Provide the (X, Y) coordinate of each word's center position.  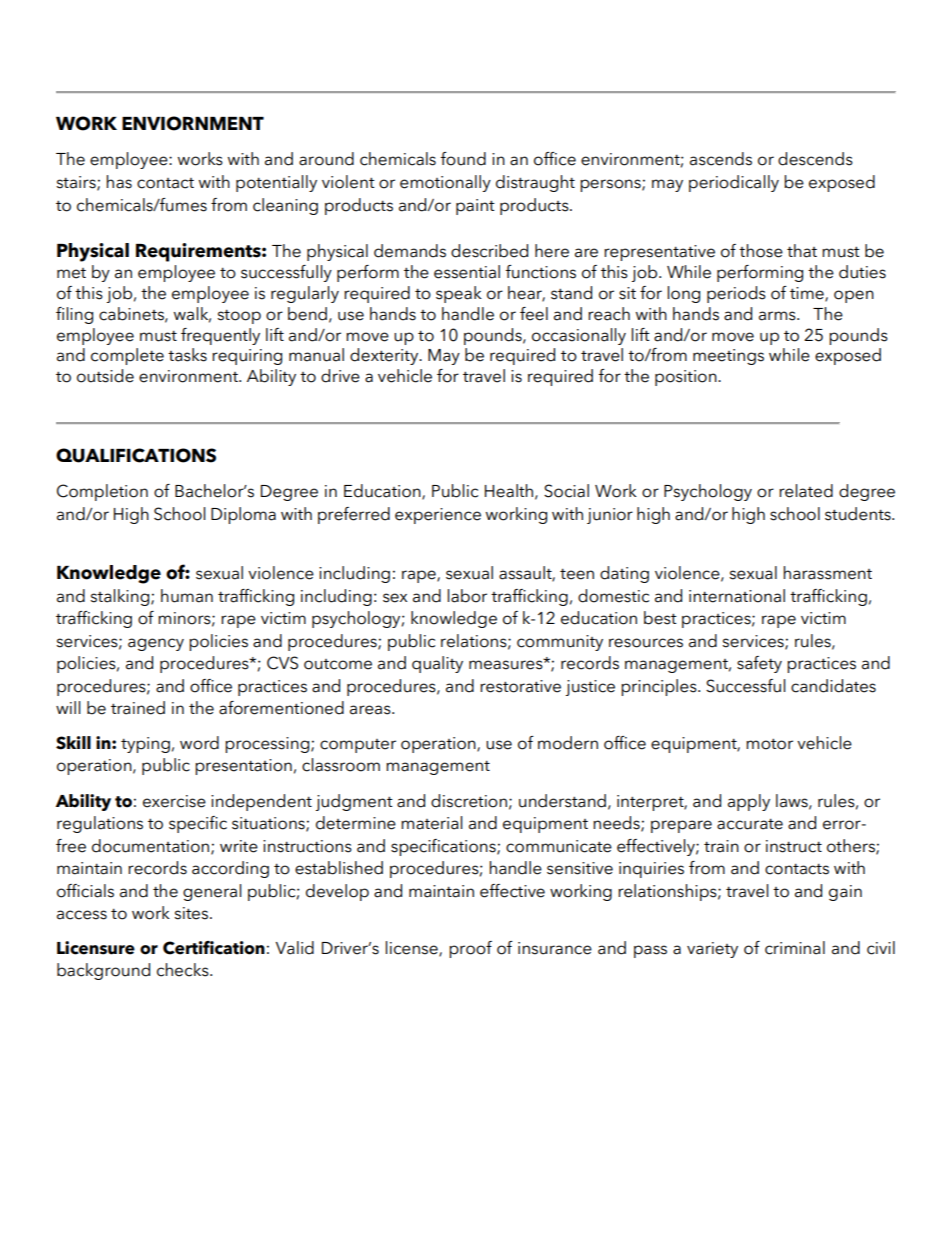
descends (815, 159)
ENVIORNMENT (193, 123)
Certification (214, 948)
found (463, 159)
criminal (795, 948)
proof (470, 949)
